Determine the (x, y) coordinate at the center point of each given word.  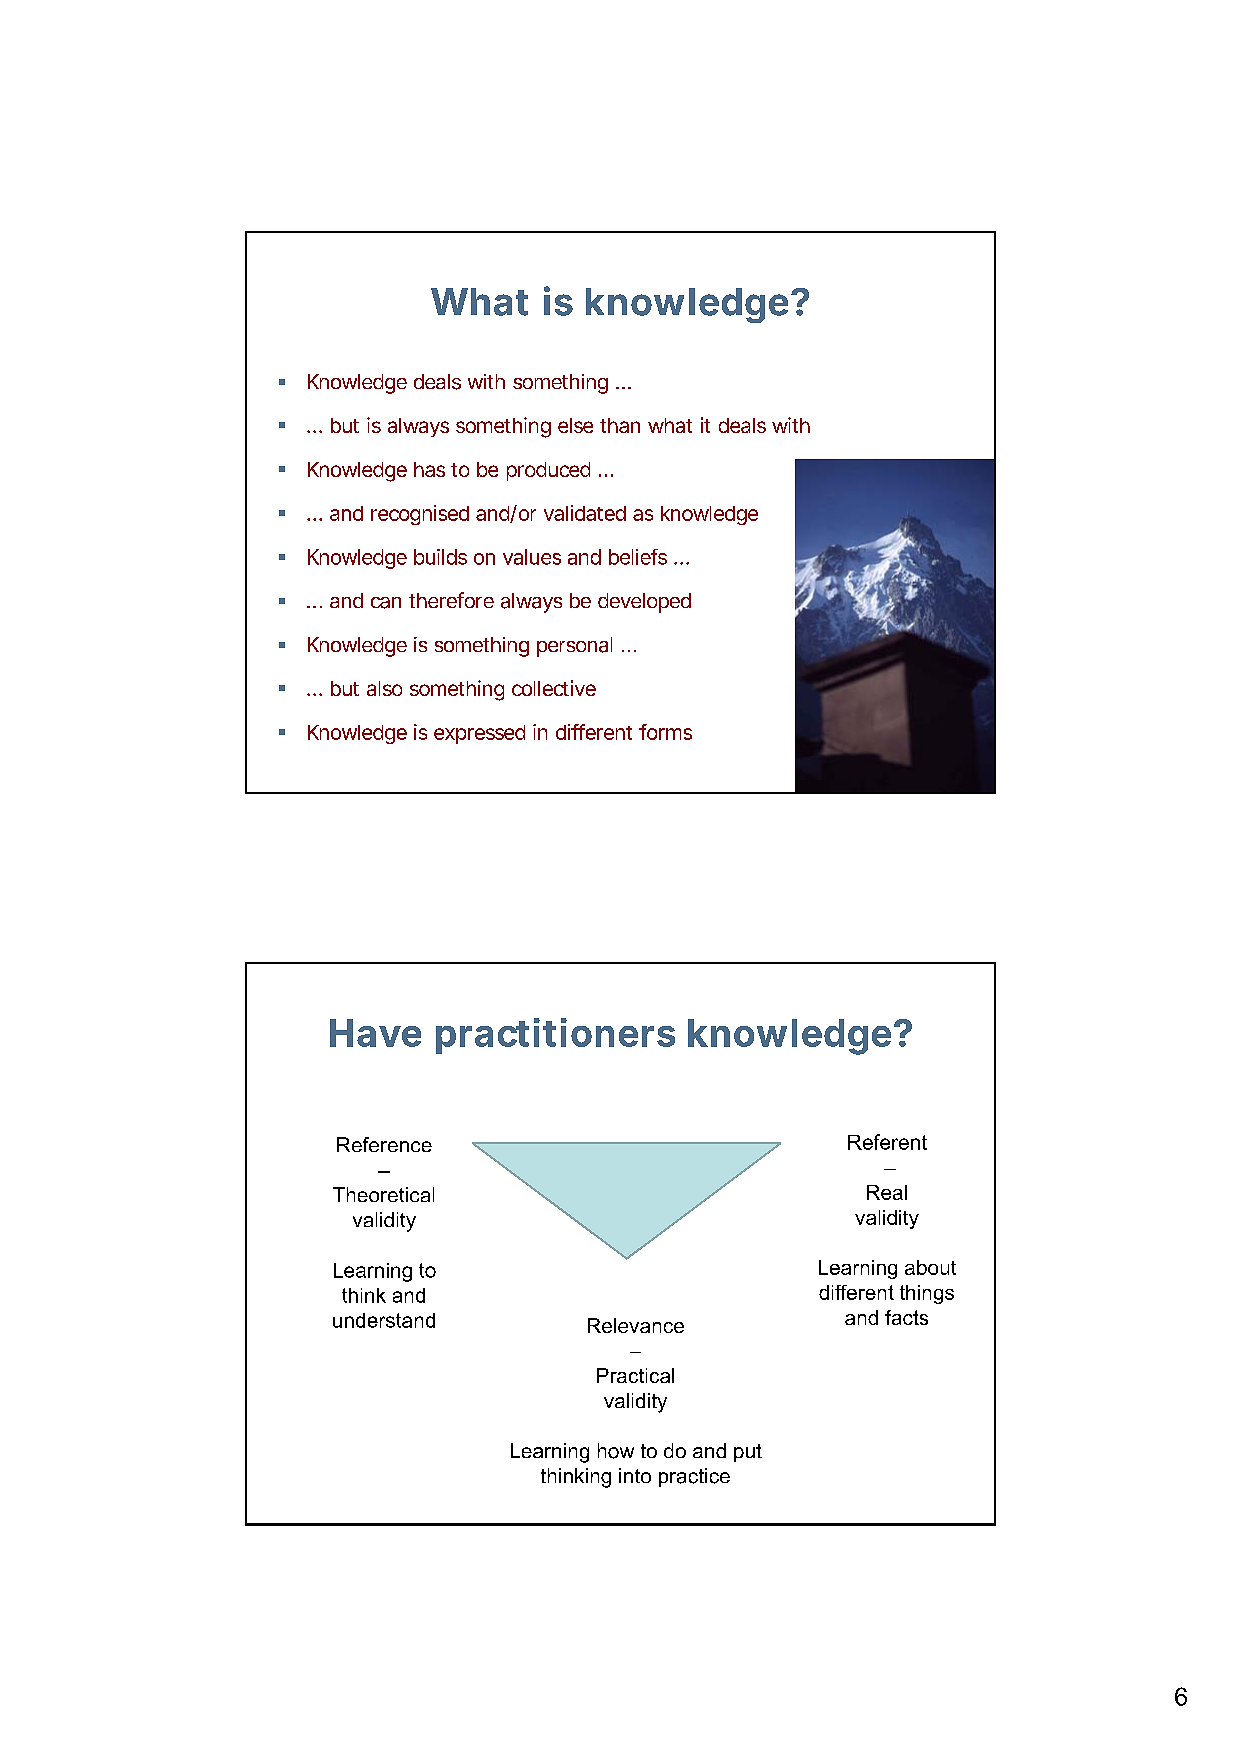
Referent (887, 1142)
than (620, 425)
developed (644, 603)
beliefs (638, 557)
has (429, 469)
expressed (479, 734)
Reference (384, 1144)
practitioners (555, 1036)
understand (384, 1320)
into (635, 1475)
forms (665, 732)
